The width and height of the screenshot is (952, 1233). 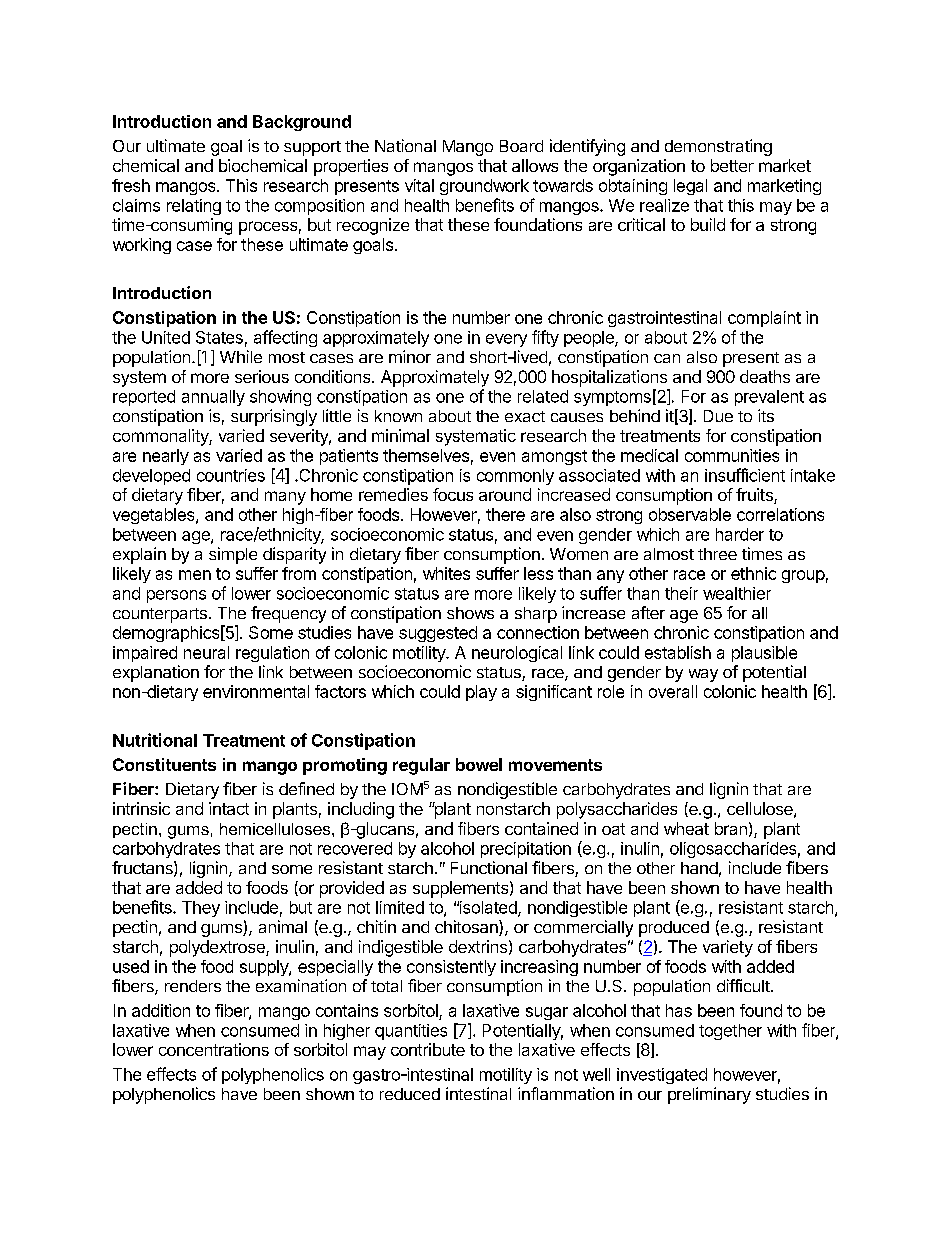 What do you see at coordinates (521, 146) in the screenshot?
I see `Board` at bounding box center [521, 146].
